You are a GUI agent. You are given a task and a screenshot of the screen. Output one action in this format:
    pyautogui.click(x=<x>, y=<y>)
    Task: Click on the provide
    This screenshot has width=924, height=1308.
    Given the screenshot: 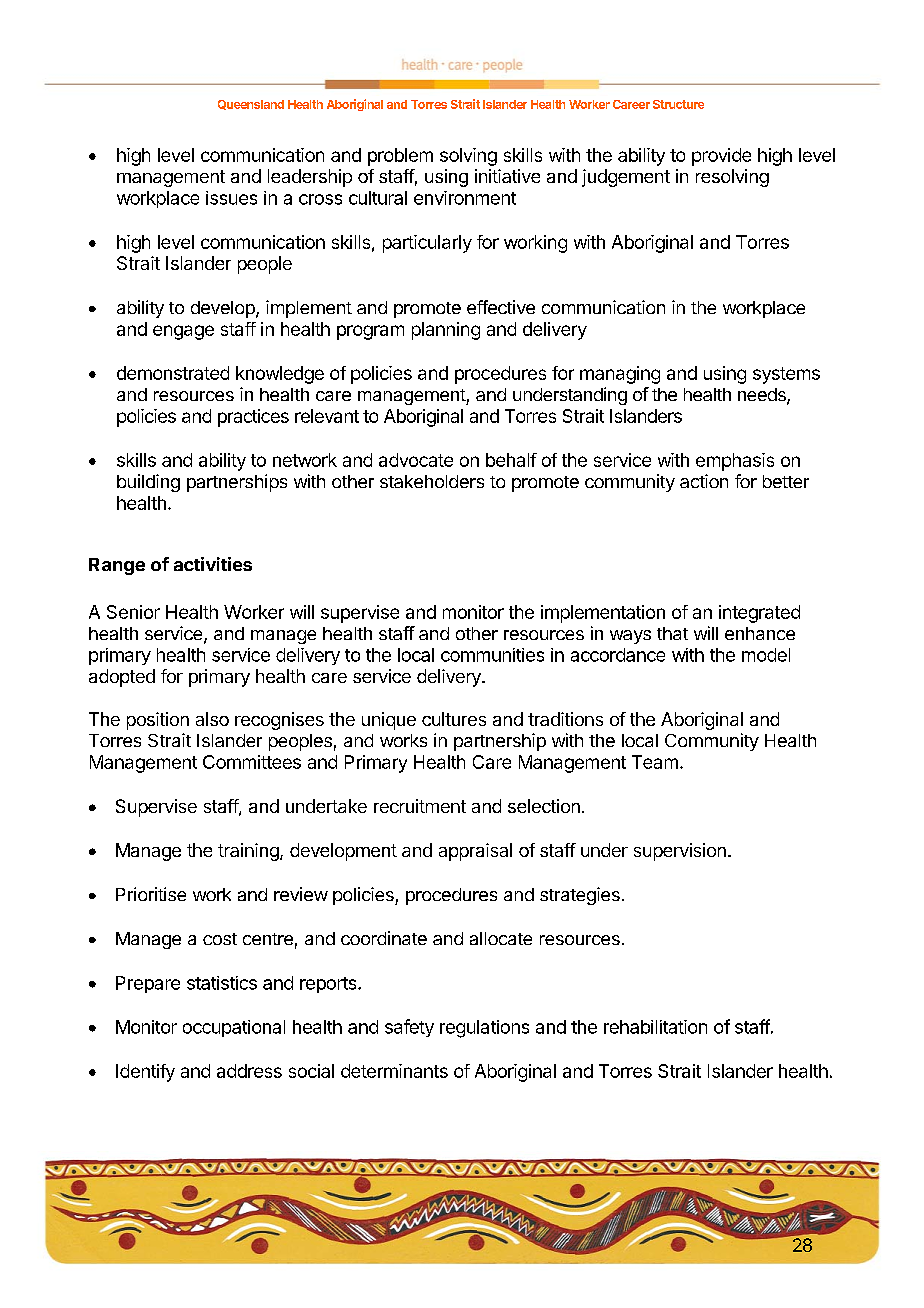 What is the action you would take?
    pyautogui.click(x=721, y=157)
